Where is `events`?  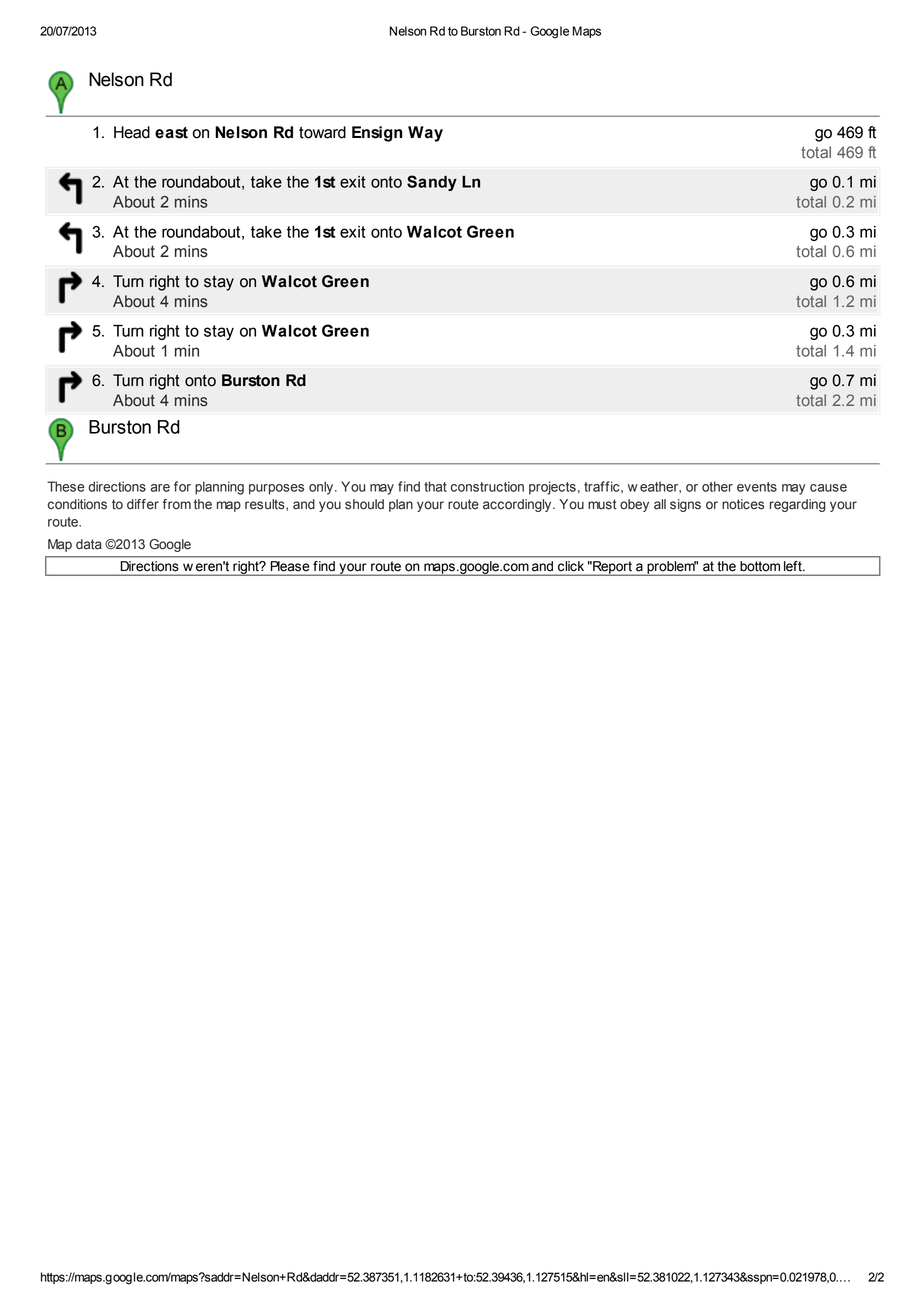 events is located at coordinates (757, 487).
